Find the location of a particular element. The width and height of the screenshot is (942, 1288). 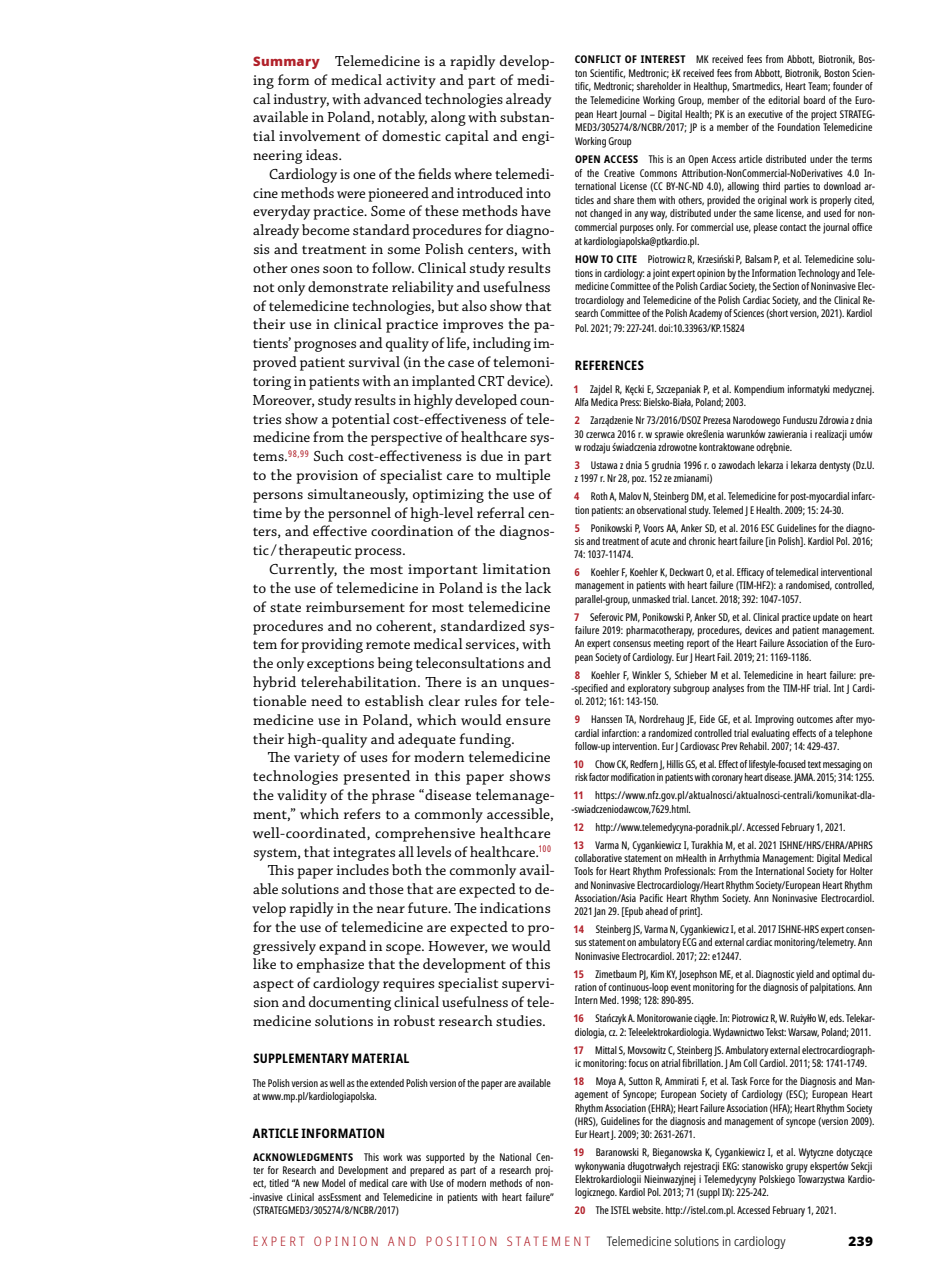

Model is located at coordinates (333, 1183).
